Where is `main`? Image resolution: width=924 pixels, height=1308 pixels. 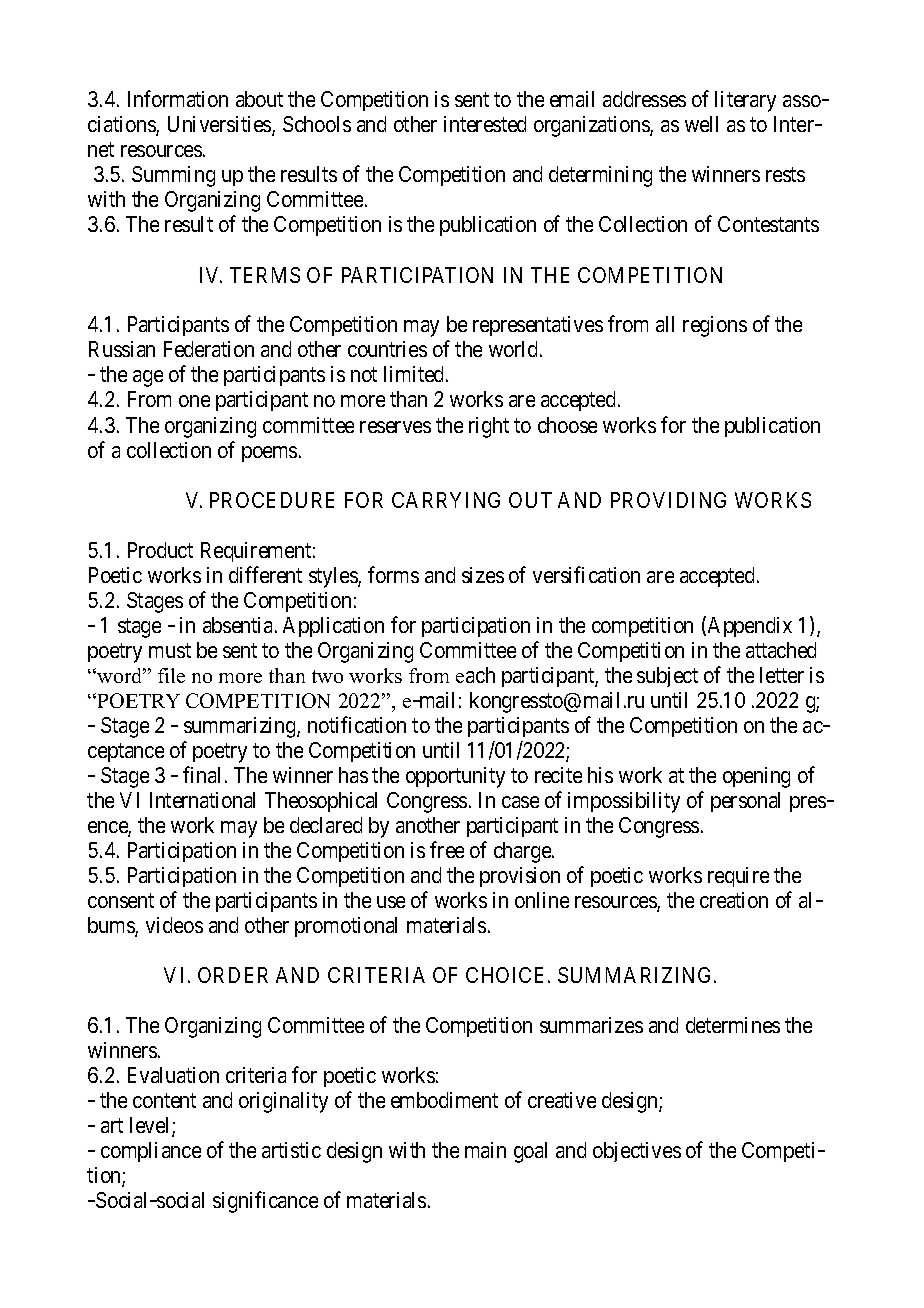
main is located at coordinates (485, 1150).
